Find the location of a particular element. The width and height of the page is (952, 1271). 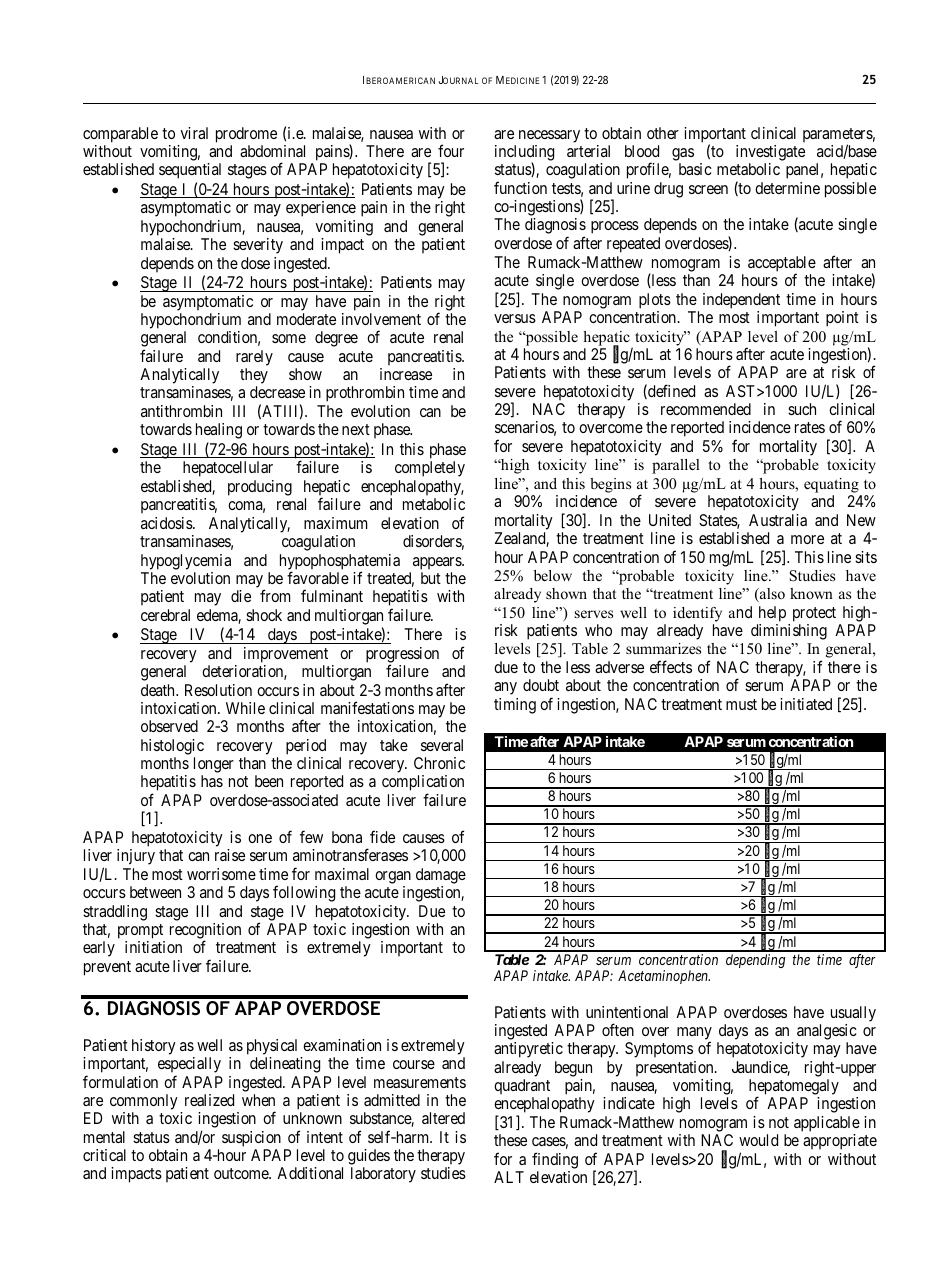

would is located at coordinates (758, 1140).
